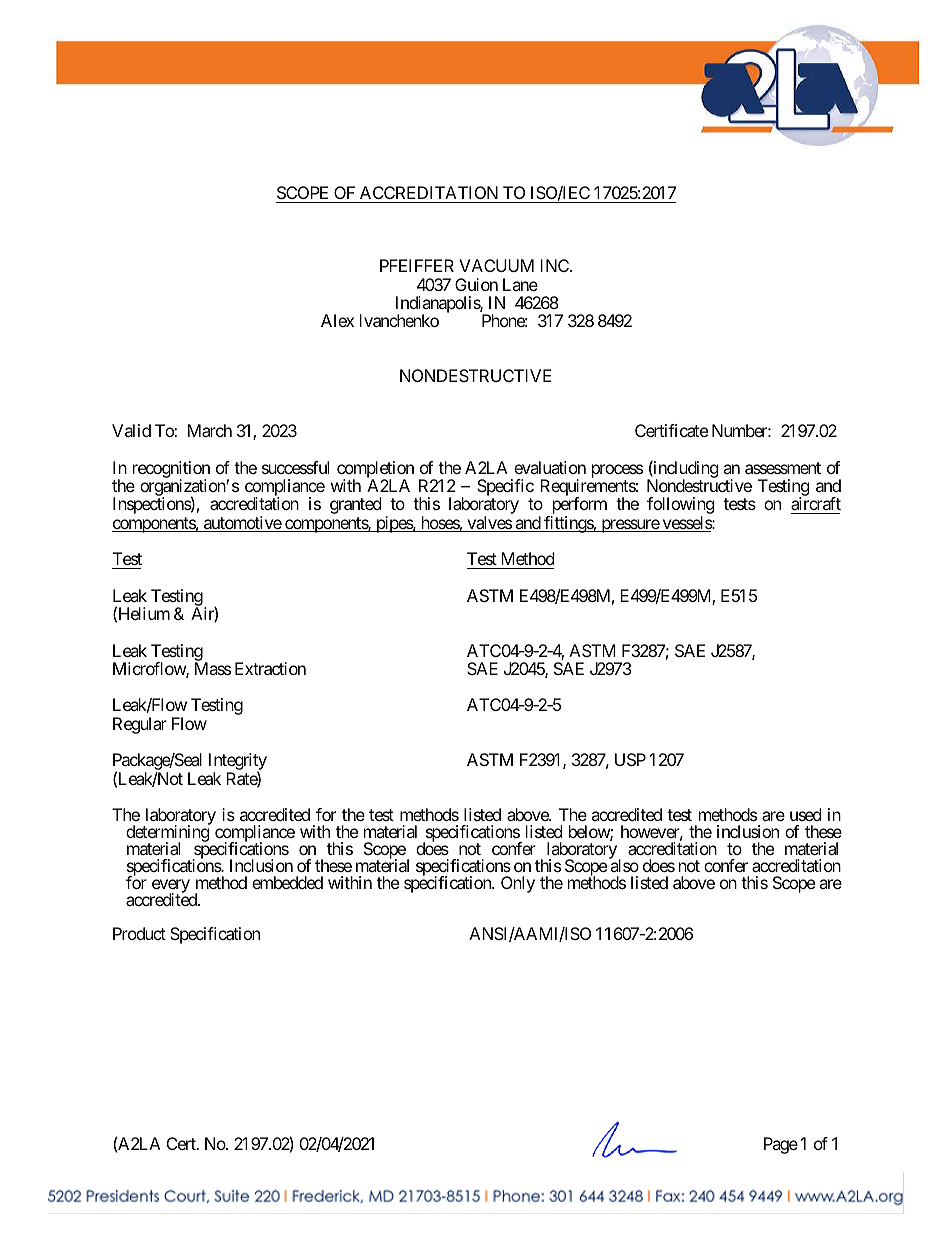 The height and width of the screenshot is (1233, 952). What do you see at coordinates (681, 507) in the screenshot?
I see `following` at bounding box center [681, 507].
